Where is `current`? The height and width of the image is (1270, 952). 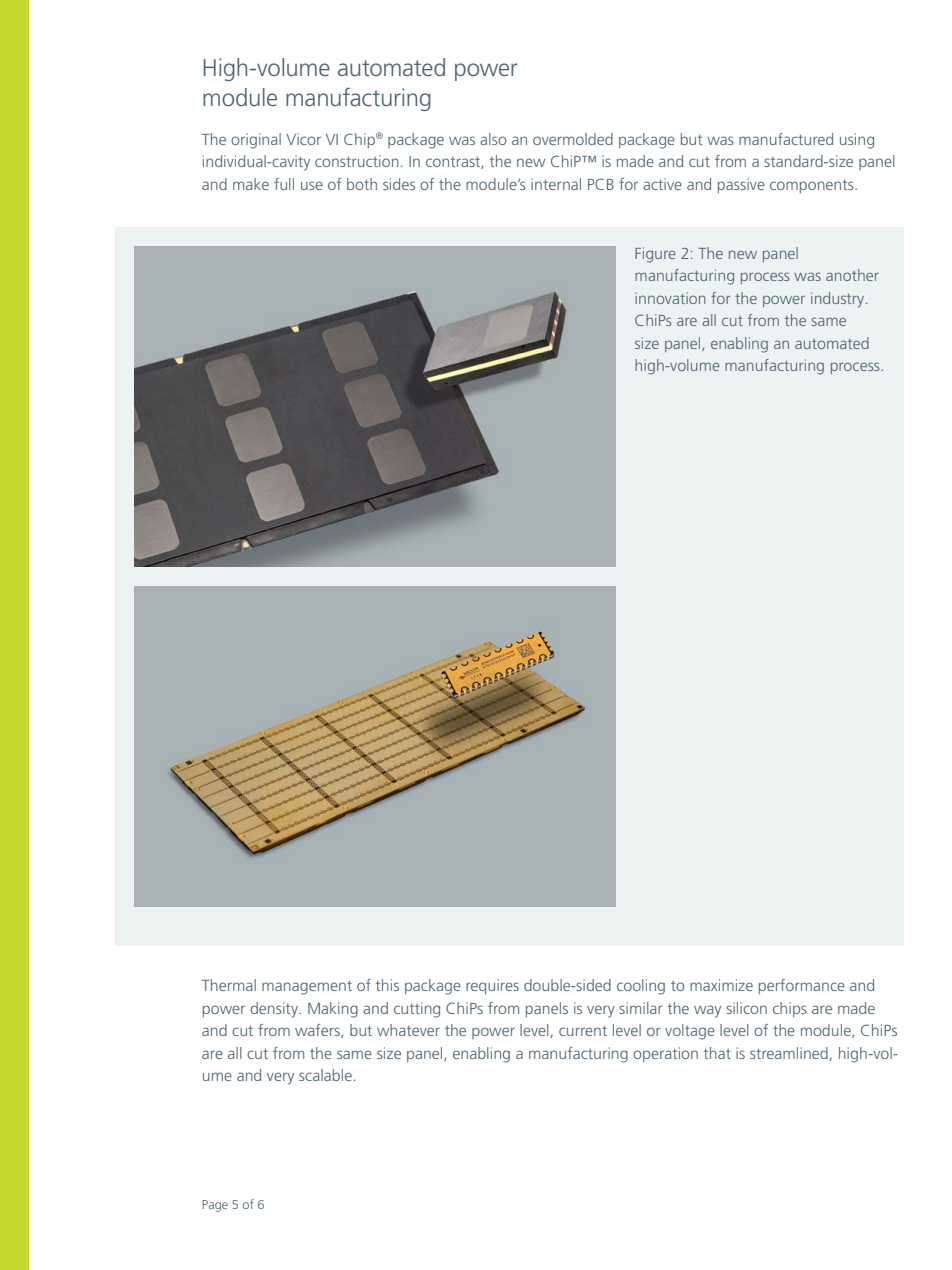 current is located at coordinates (583, 1031).
